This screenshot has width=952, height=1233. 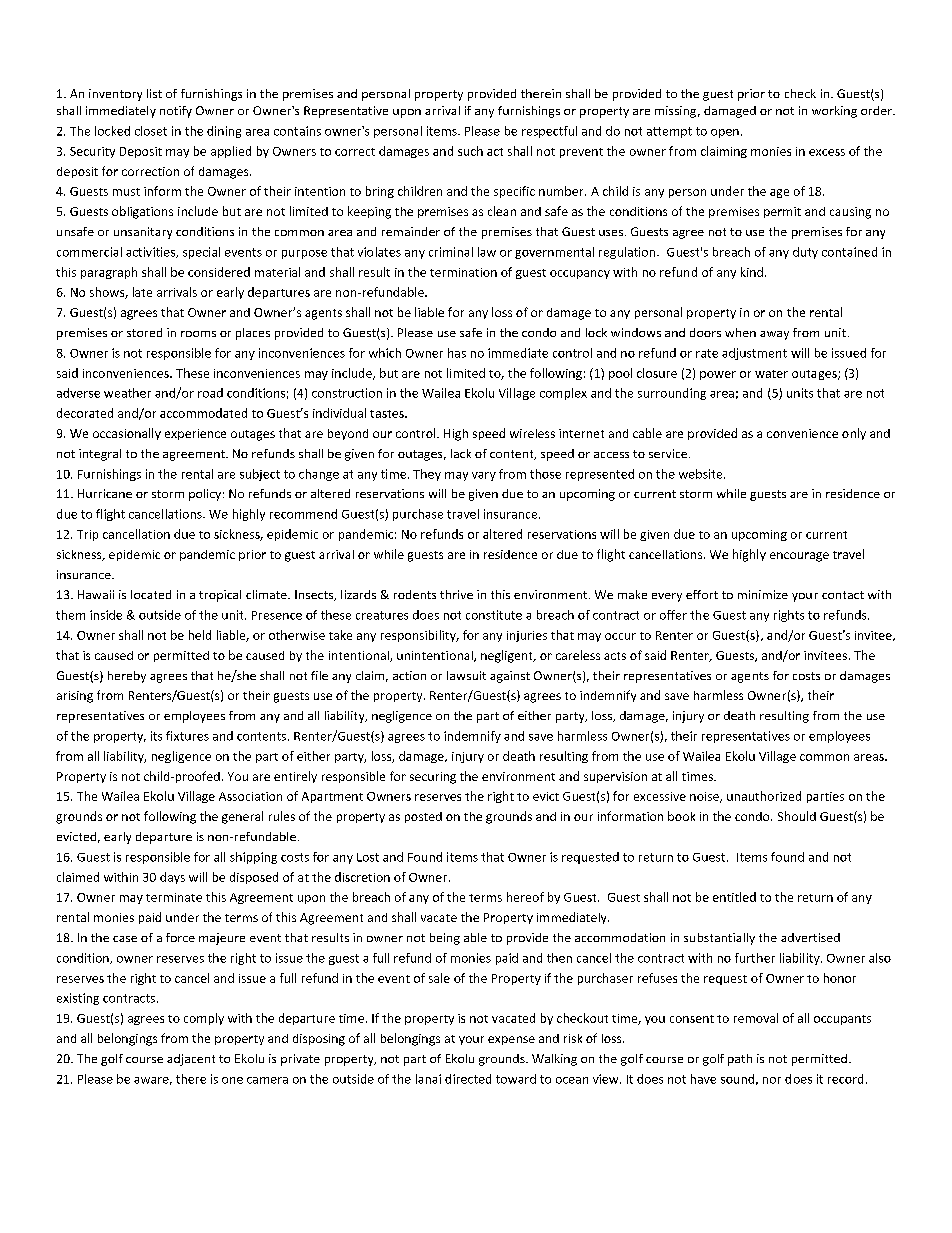 I want to click on working, so click(x=834, y=112).
